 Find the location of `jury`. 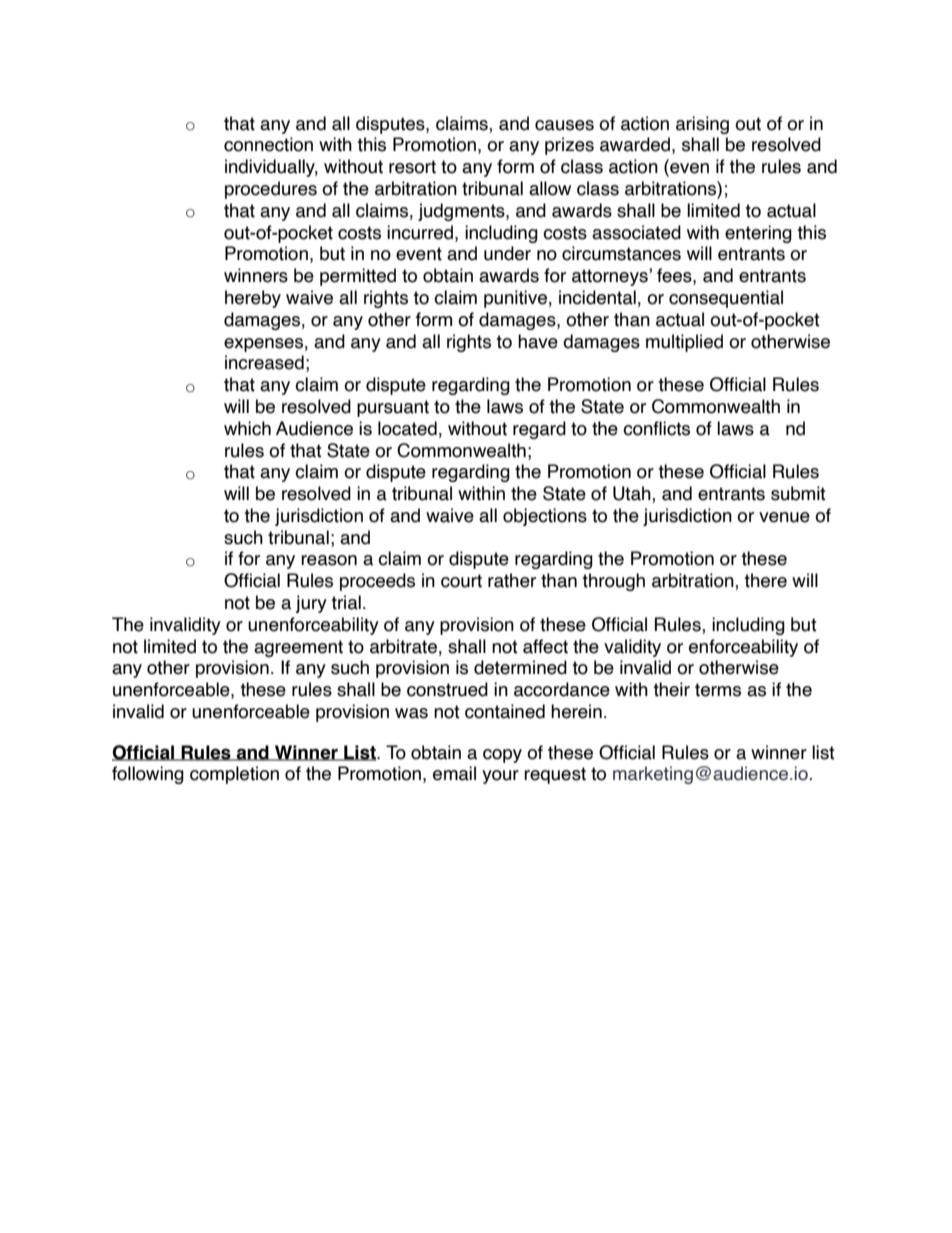

jury is located at coordinates (311, 604).
